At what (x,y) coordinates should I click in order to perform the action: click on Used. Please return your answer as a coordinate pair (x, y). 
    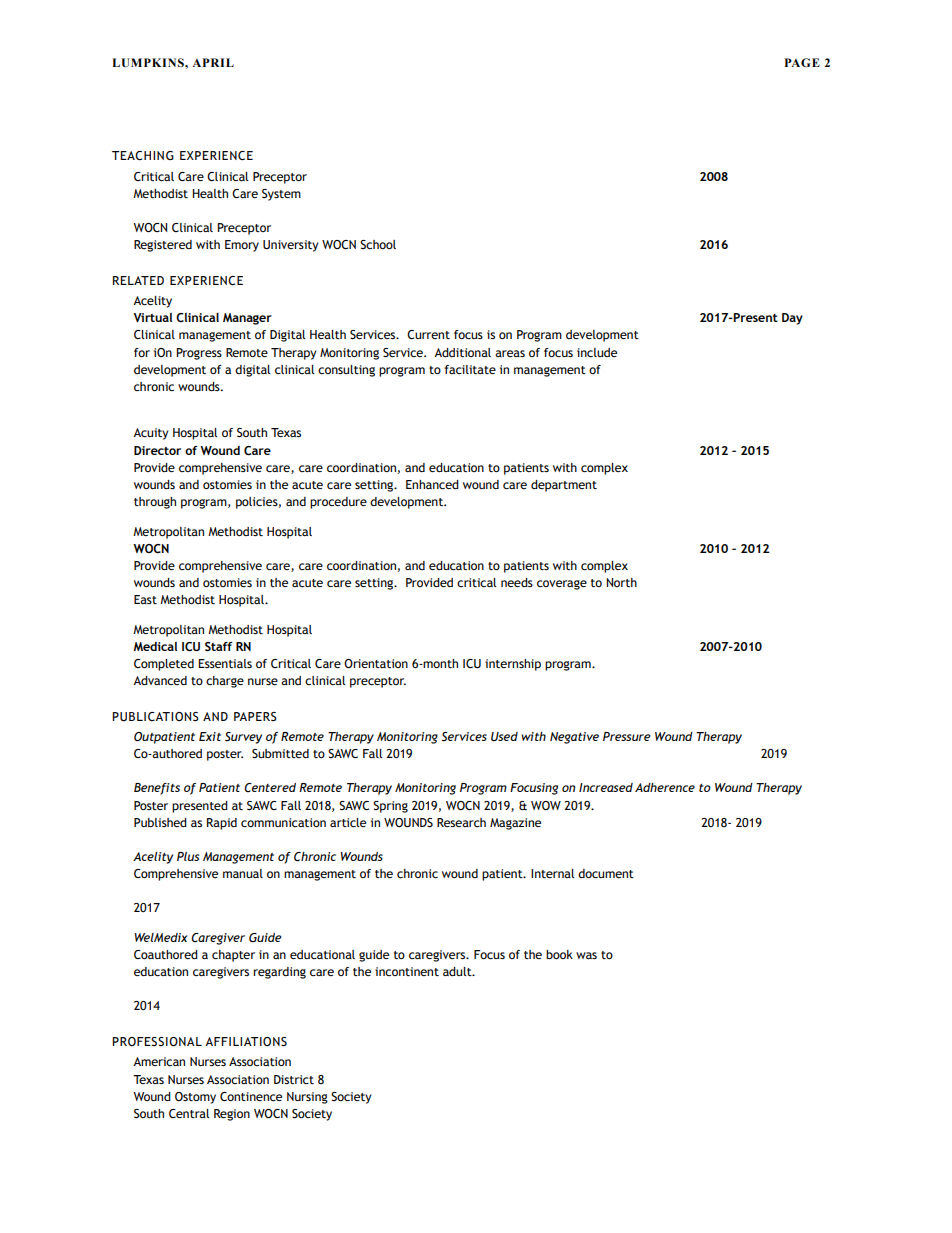
    Looking at the image, I should click on (504, 736).
